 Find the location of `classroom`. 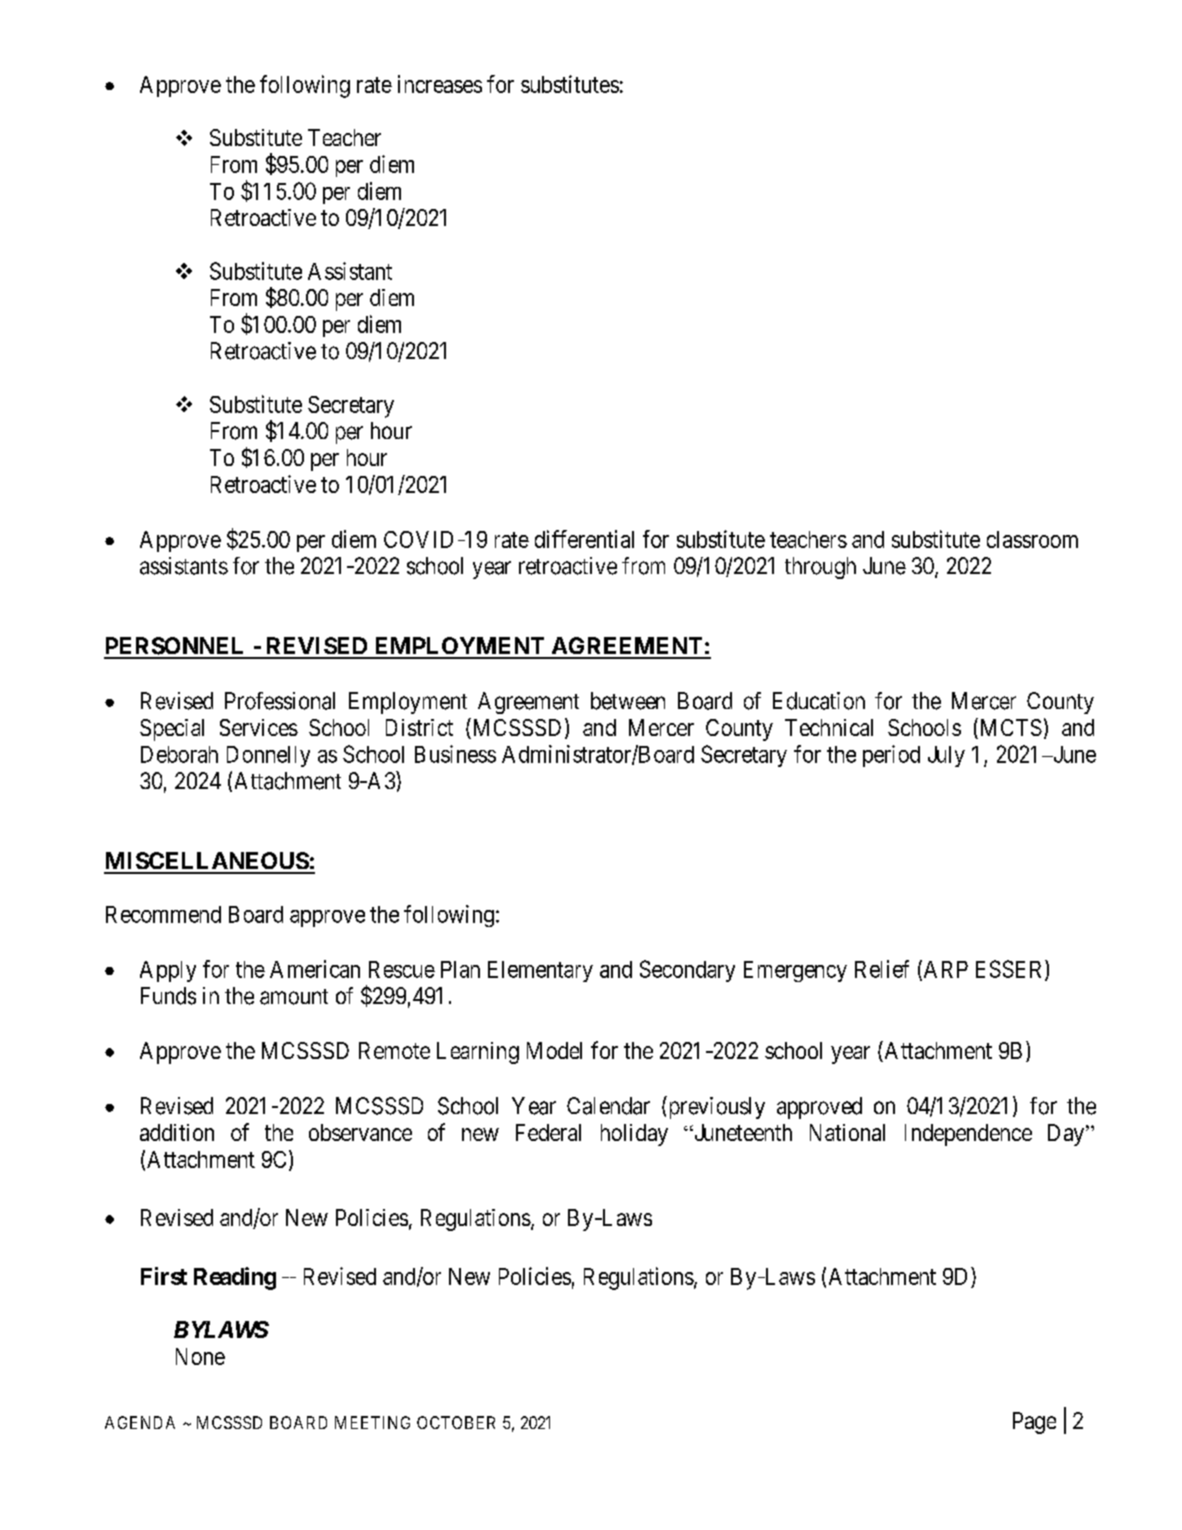

classroom is located at coordinates (1032, 539).
